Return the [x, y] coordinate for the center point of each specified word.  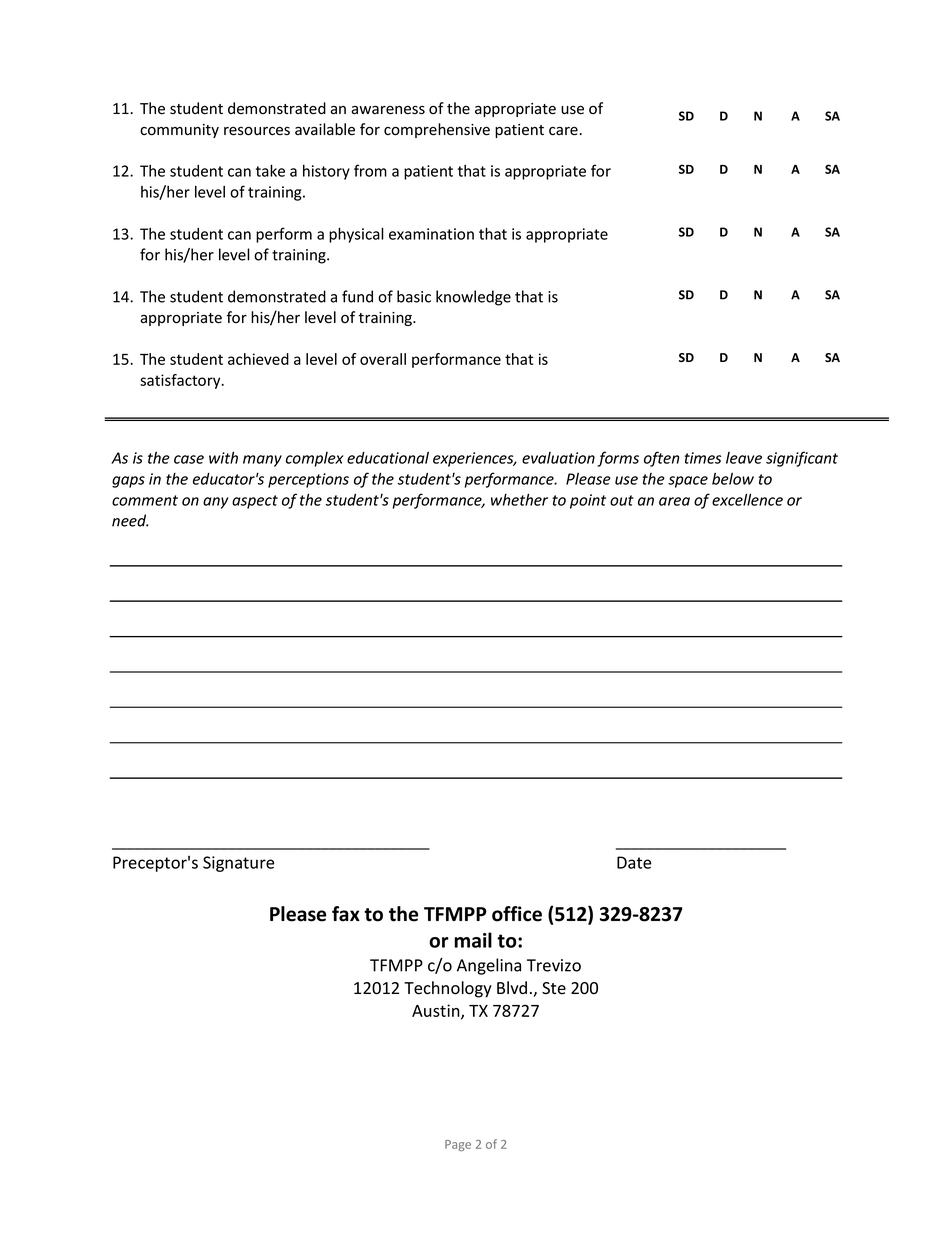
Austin [437, 1011]
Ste [554, 988]
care [563, 131]
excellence [747, 499]
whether [519, 499]
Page [458, 1145]
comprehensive [437, 130]
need [130, 520]
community [179, 131]
